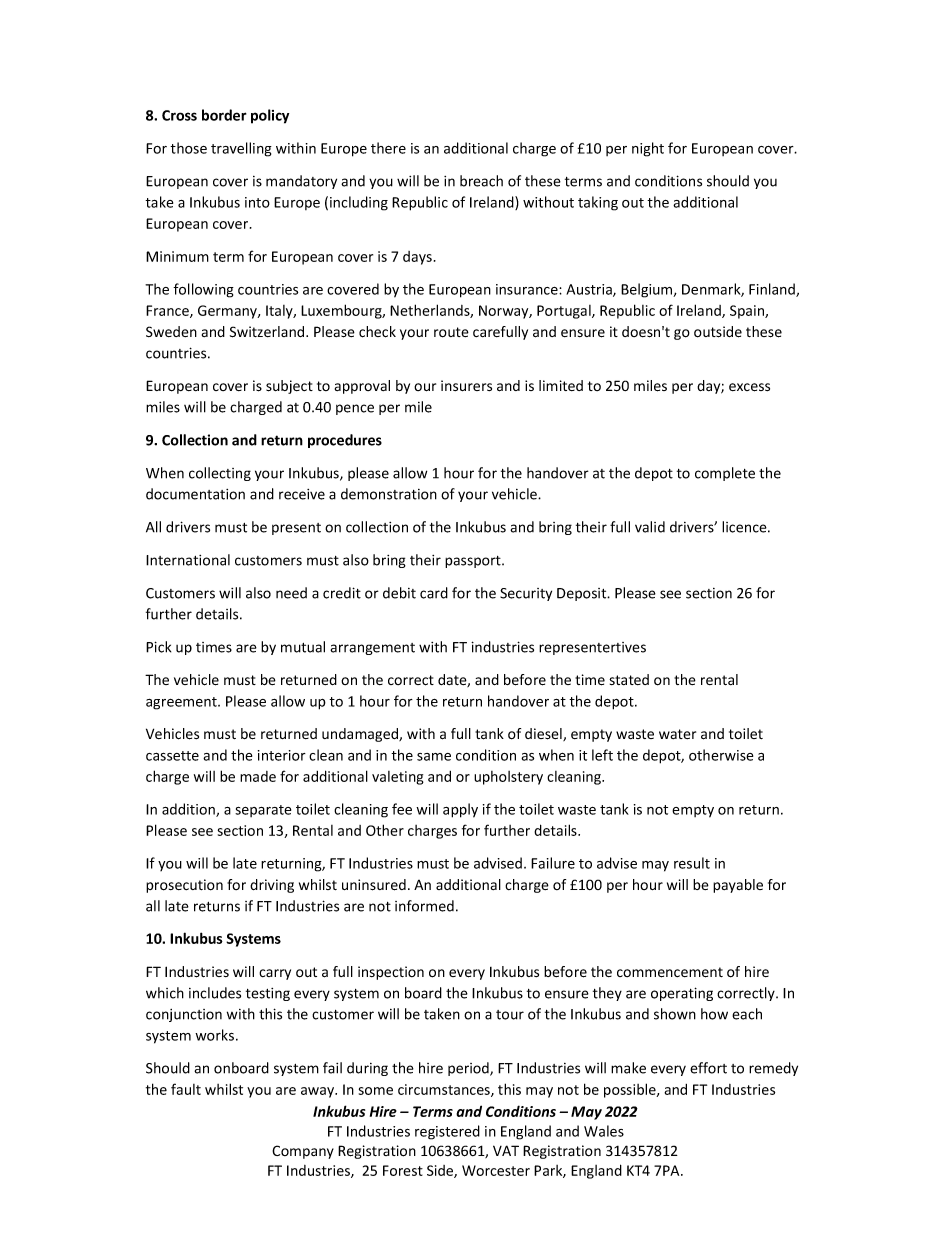  Describe the element at coordinates (388, 148) in the document. I see `there` at that location.
